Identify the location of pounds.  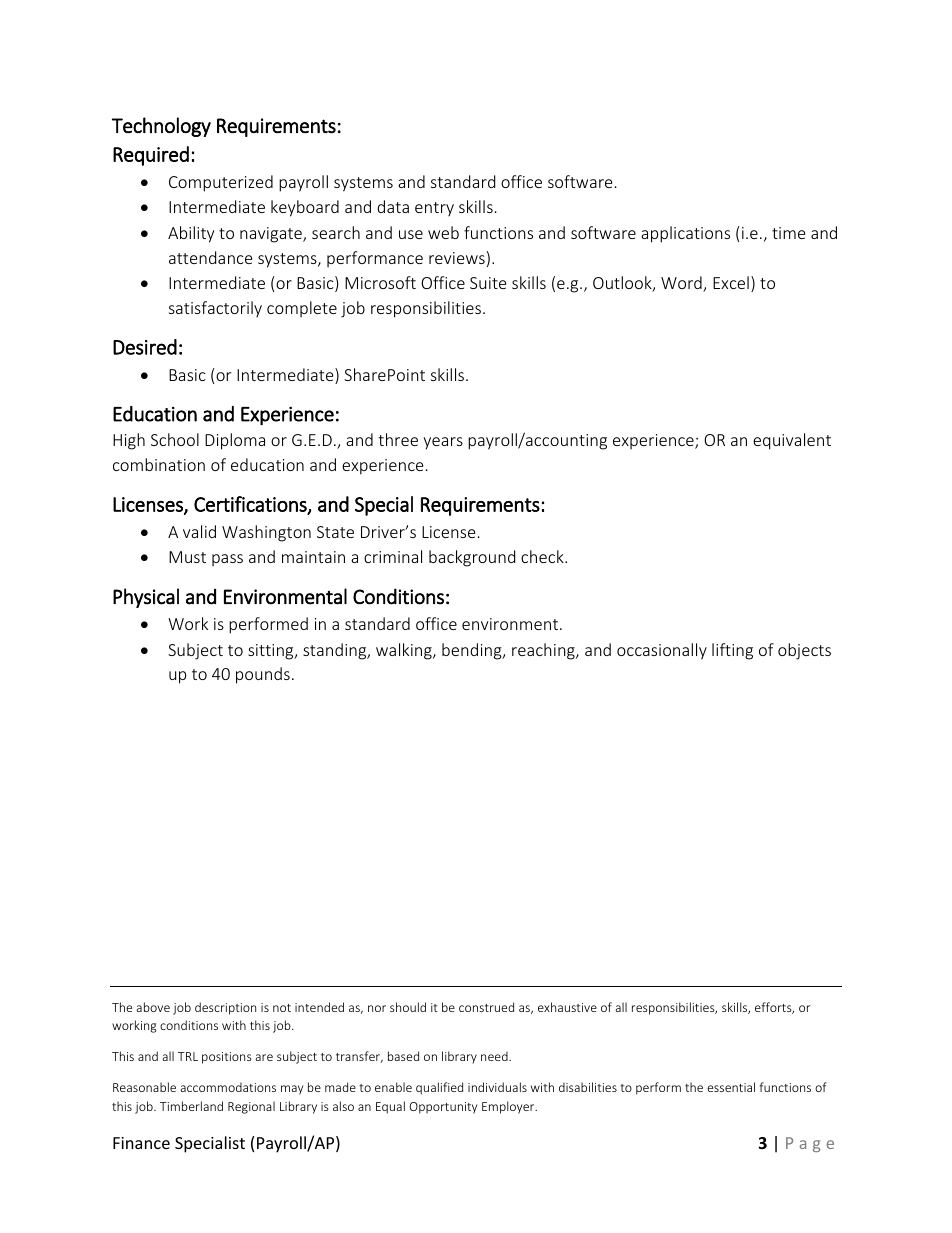
(263, 675).
